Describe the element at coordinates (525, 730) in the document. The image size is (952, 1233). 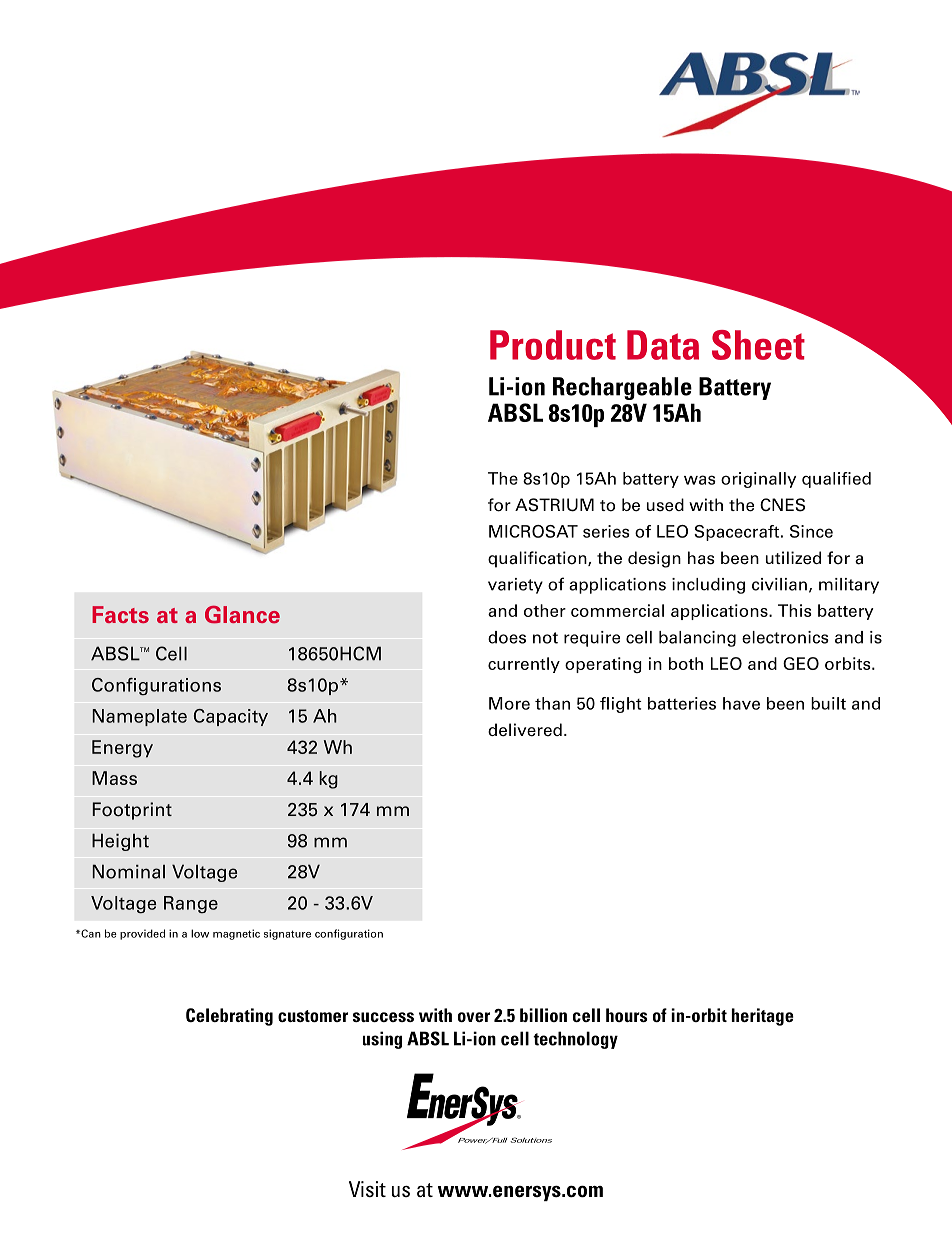
I see `delivered` at that location.
